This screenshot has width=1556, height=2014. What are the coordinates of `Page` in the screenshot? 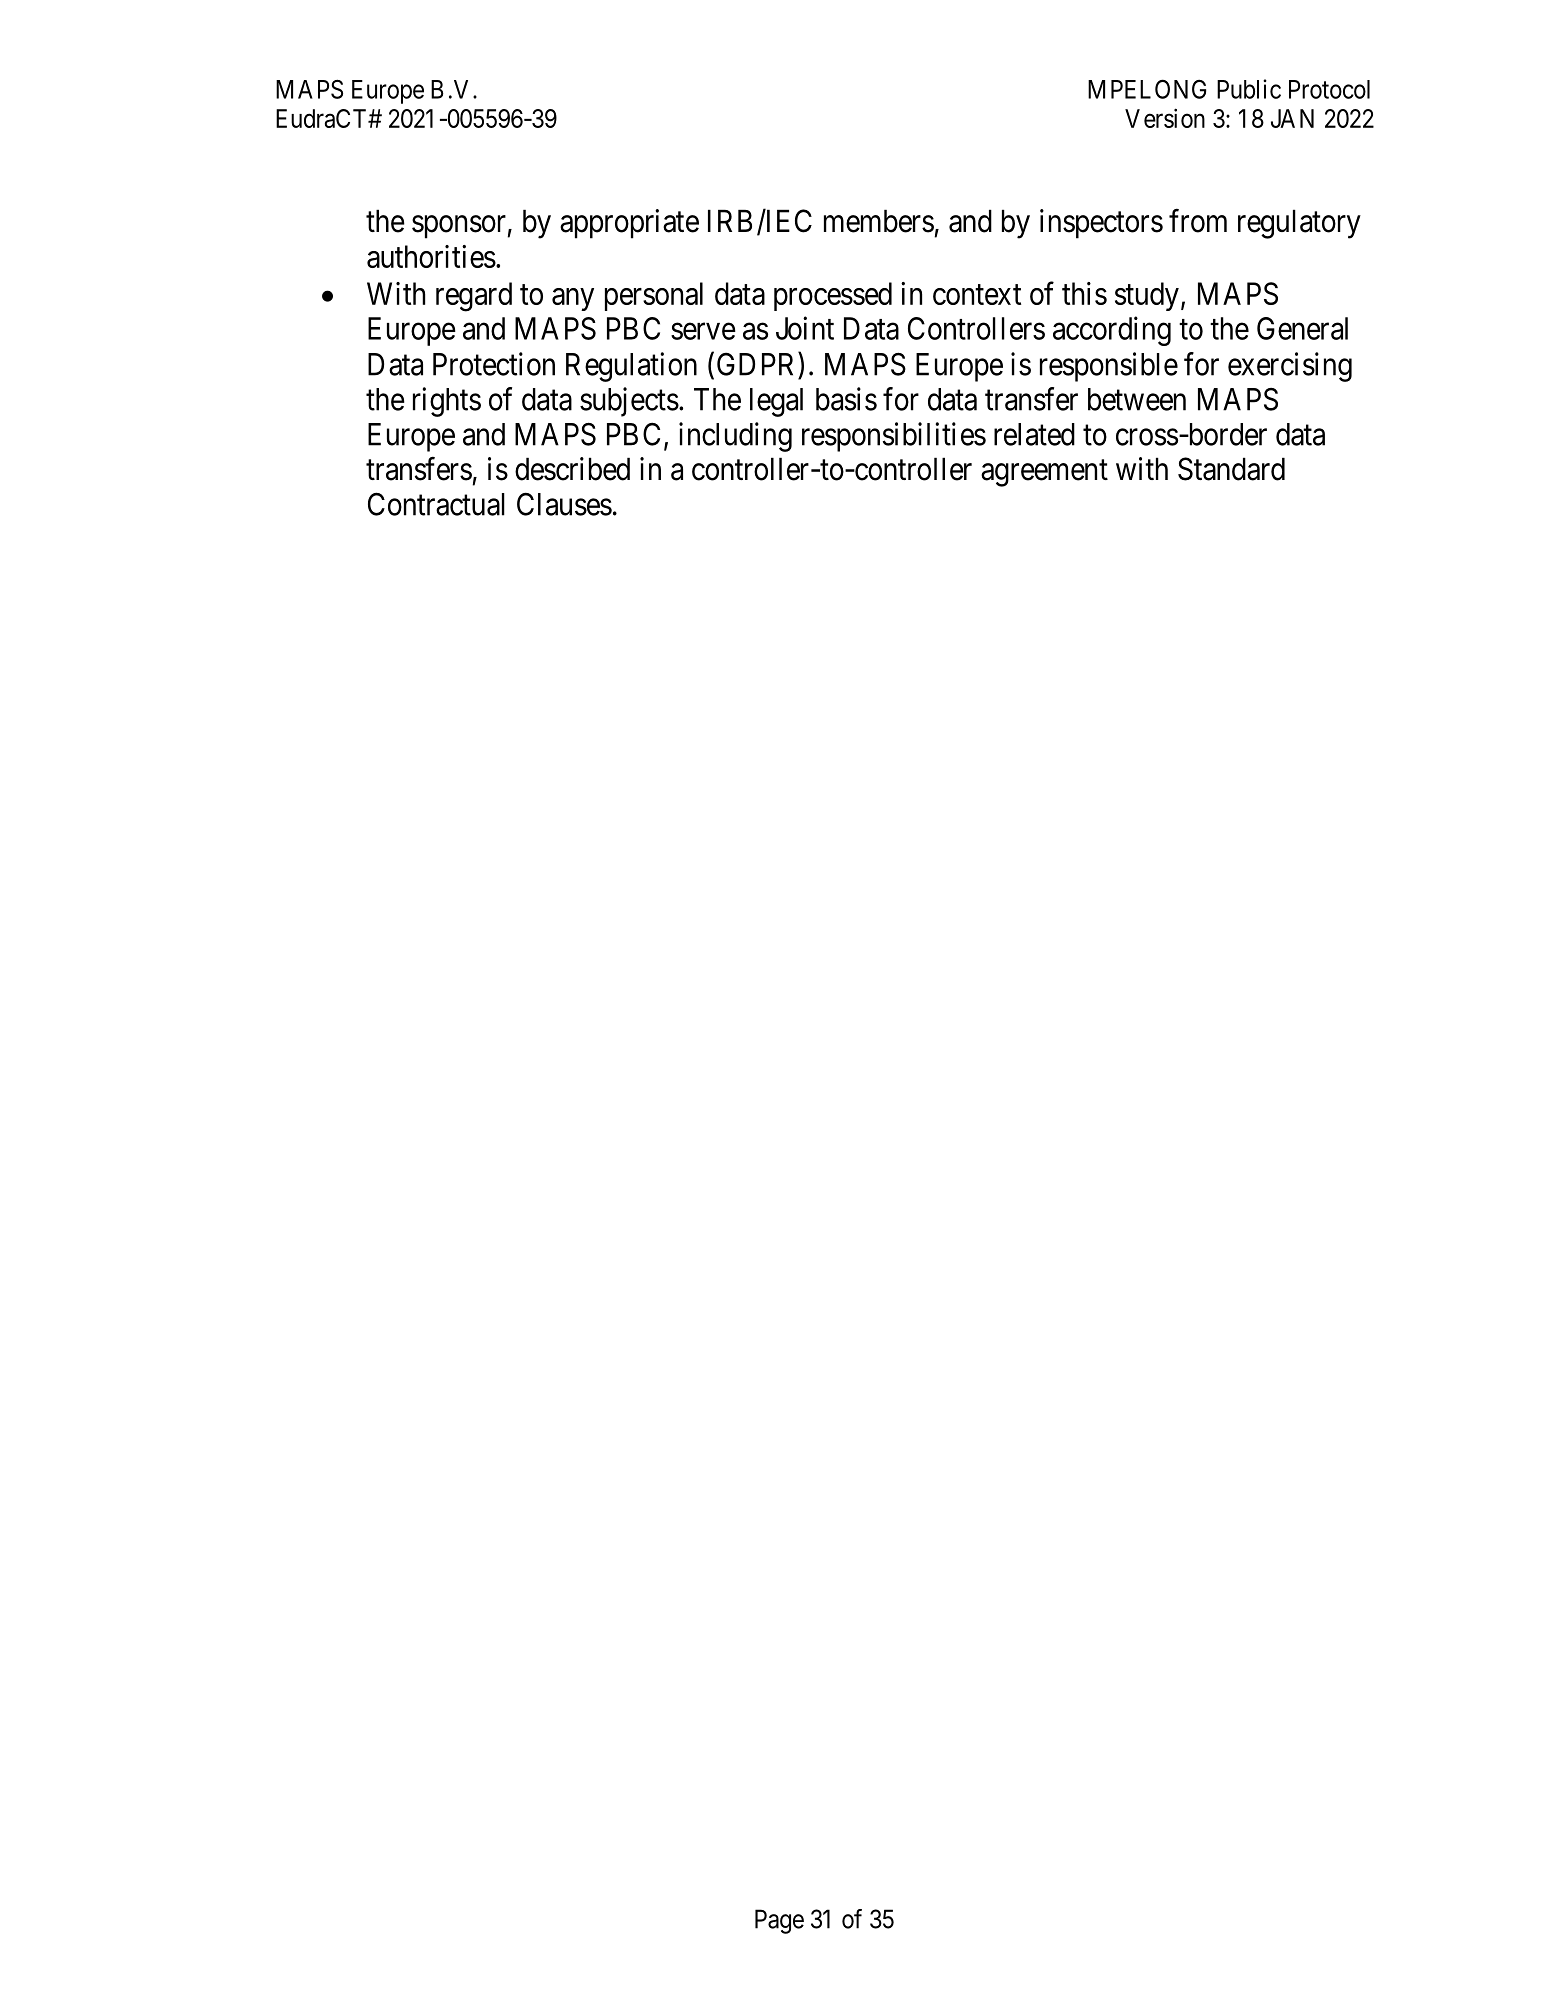 It's located at (779, 1921).
